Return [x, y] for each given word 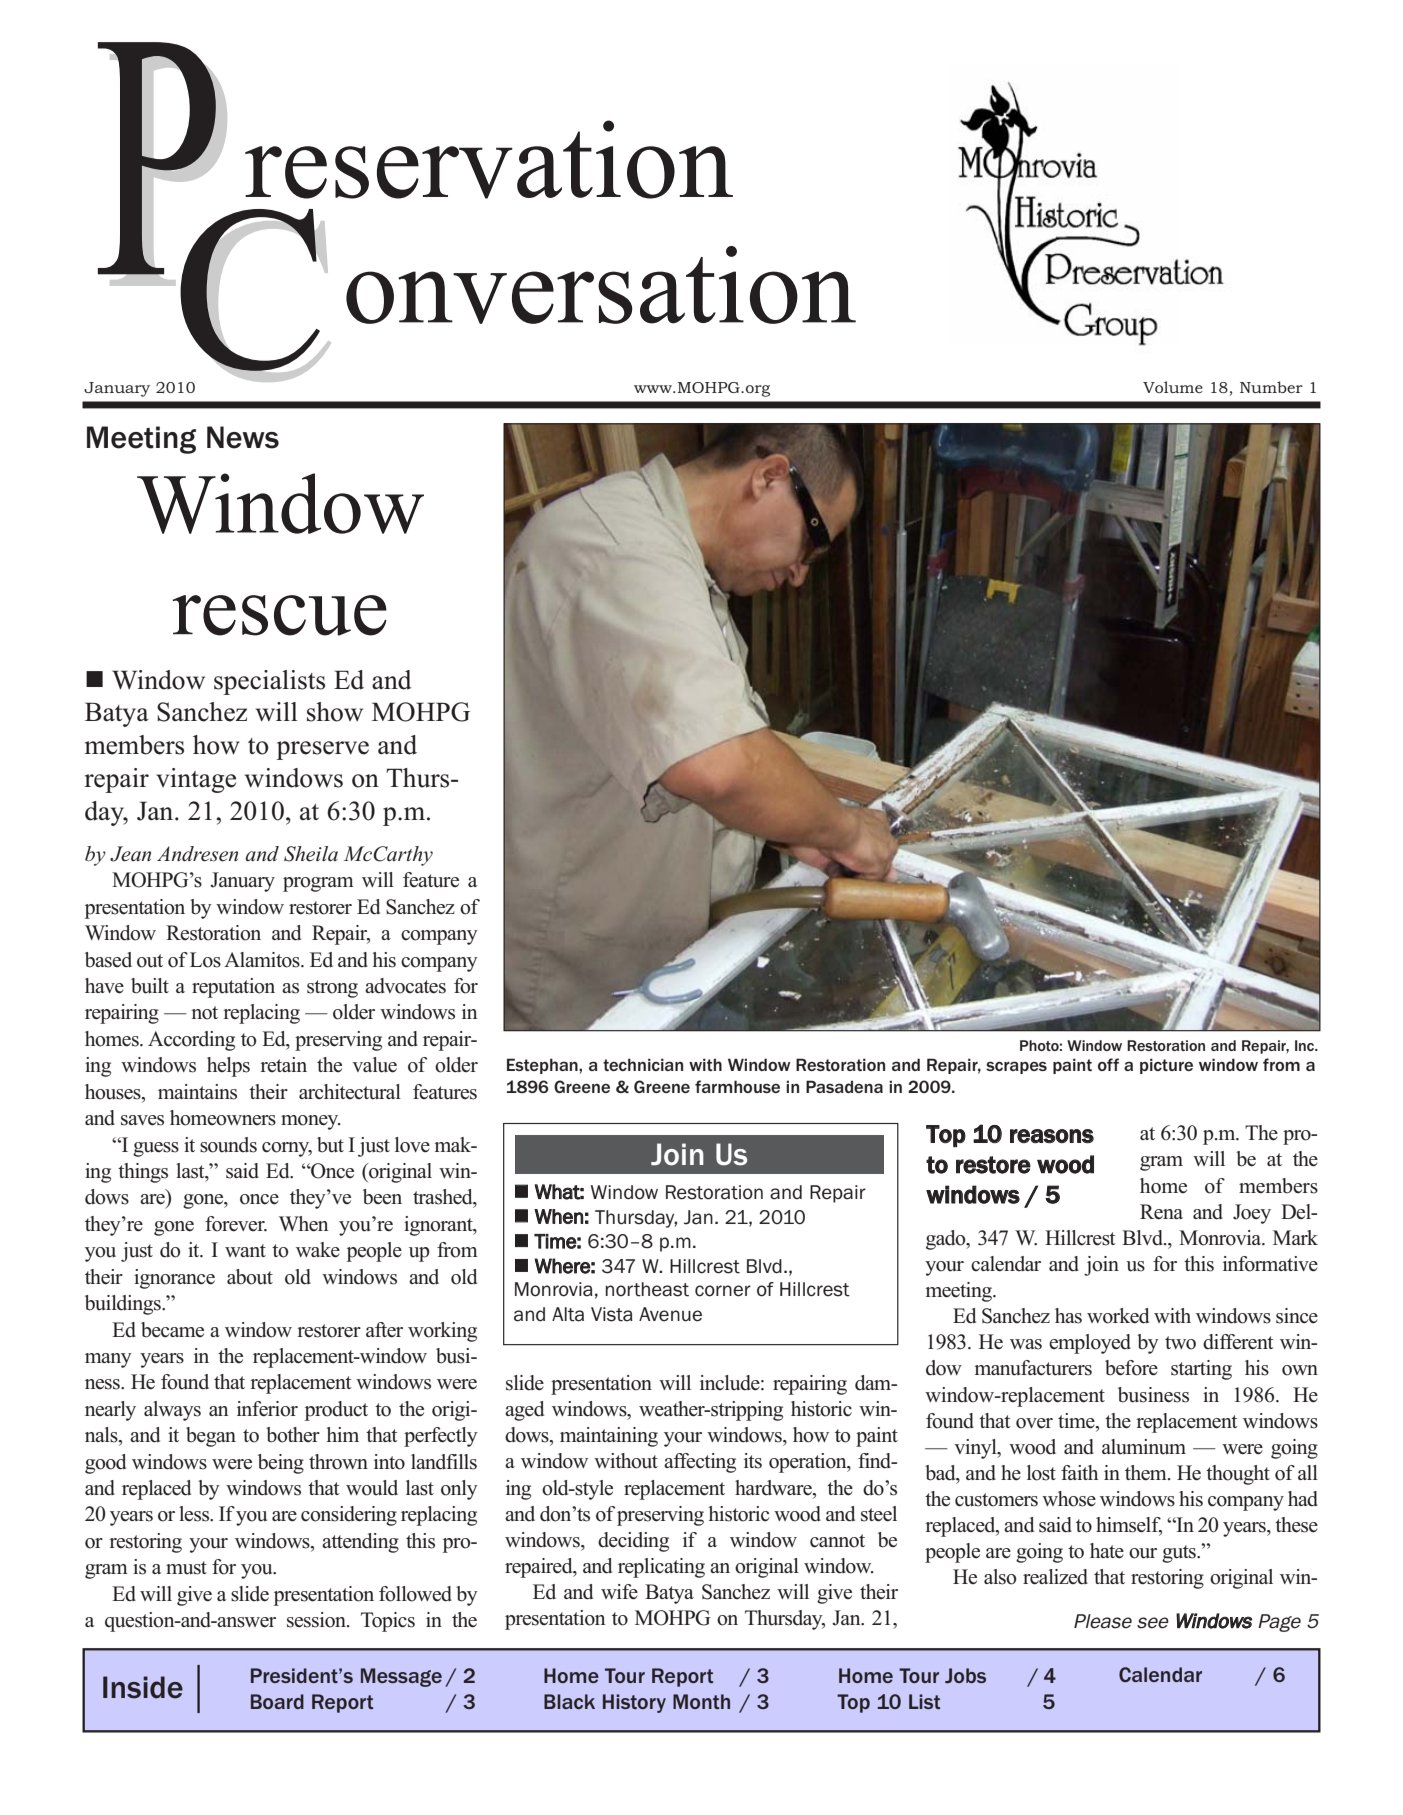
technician [643, 1064]
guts [1180, 1554]
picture [1166, 1066]
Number [1271, 387]
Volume [1173, 387]
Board [277, 1701]
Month [701, 1701]
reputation [233, 988]
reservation [489, 159]
